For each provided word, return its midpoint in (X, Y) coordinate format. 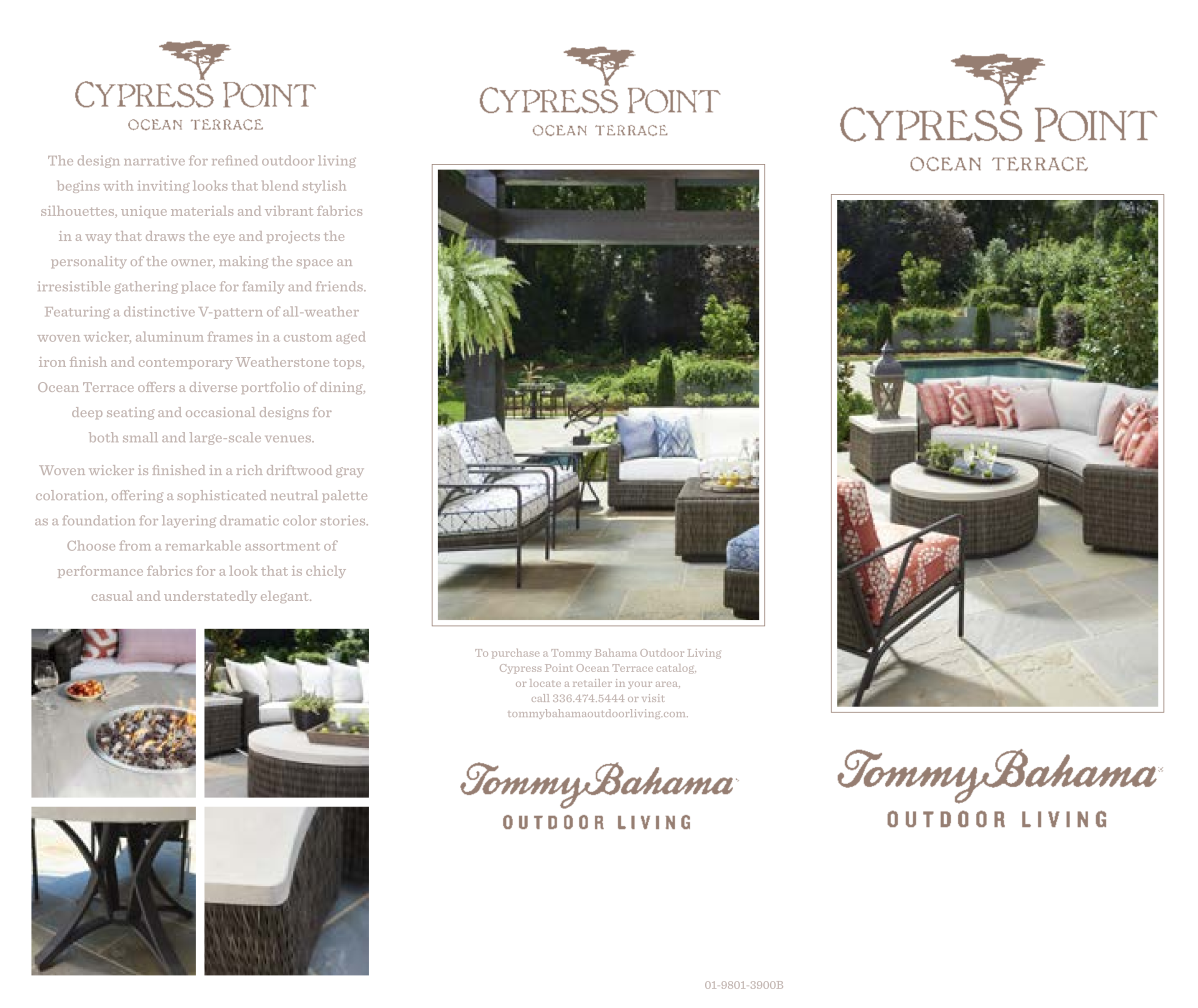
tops (348, 364)
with (118, 186)
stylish (324, 187)
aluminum (170, 337)
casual (112, 596)
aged (350, 338)
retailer (592, 683)
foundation (99, 520)
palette (345, 496)
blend (280, 186)
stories (344, 520)
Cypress (520, 669)
